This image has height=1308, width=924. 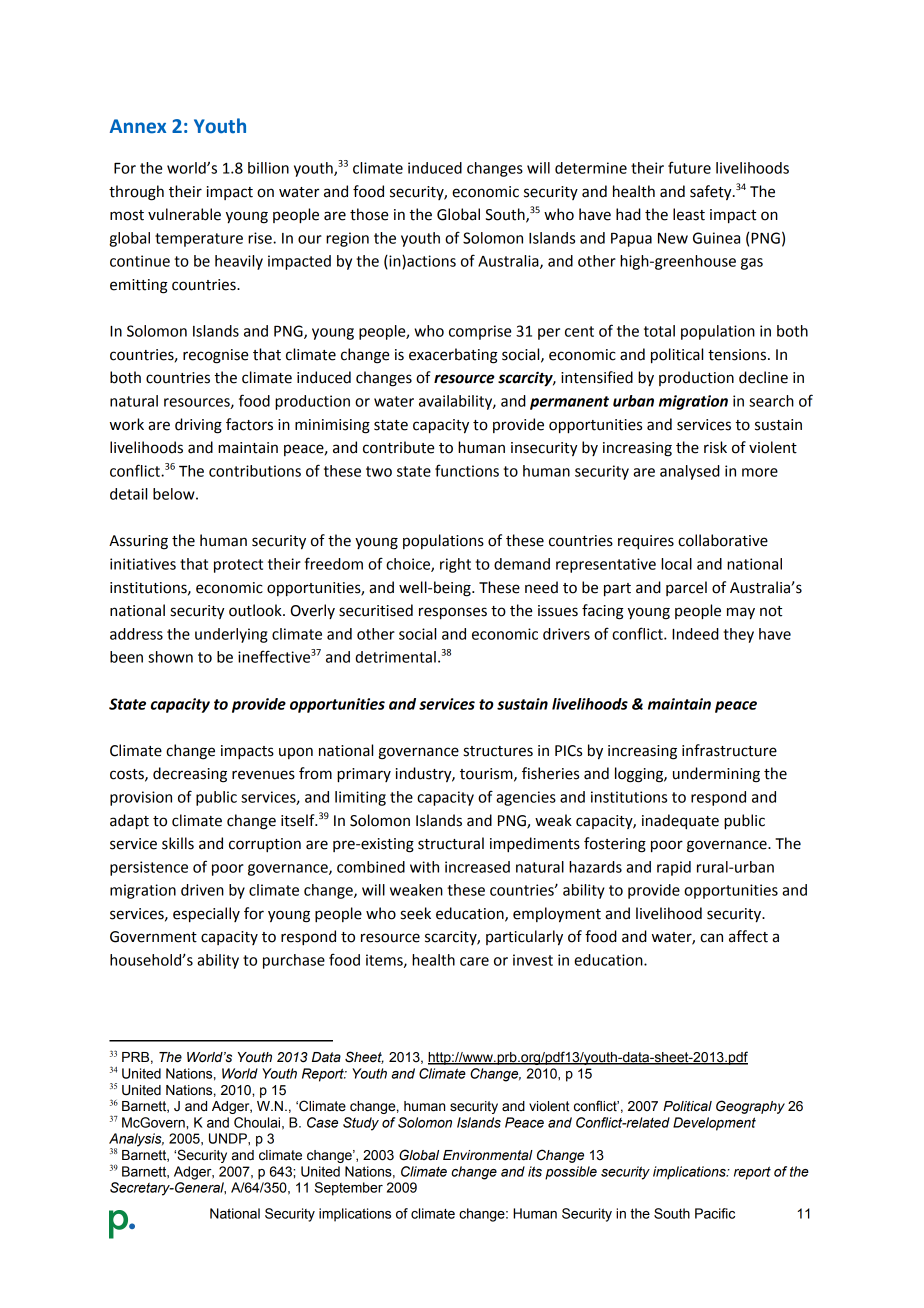 What do you see at coordinates (689, 167) in the image?
I see `future` at bounding box center [689, 167].
